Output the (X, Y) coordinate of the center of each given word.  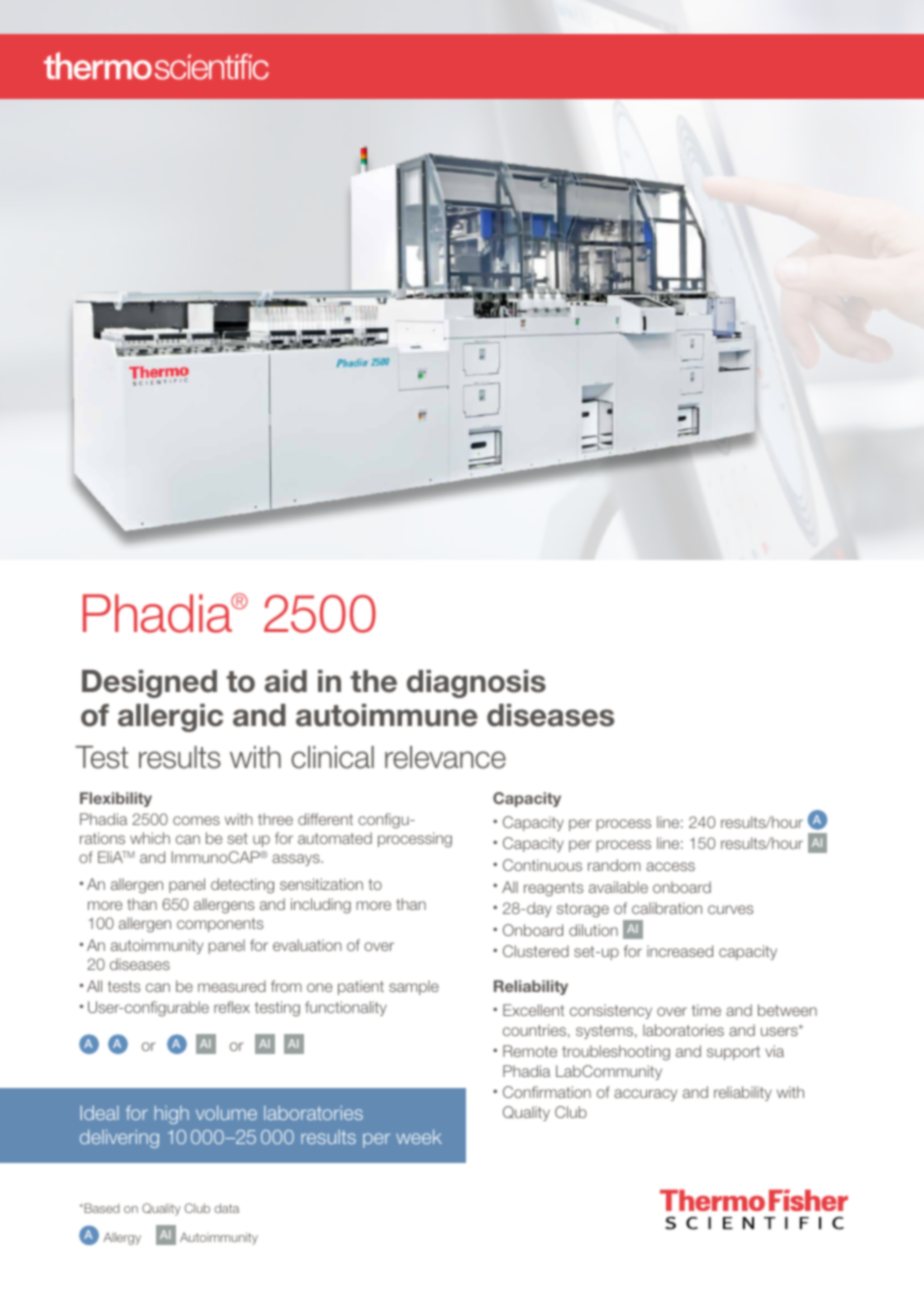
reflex (232, 1007)
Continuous (542, 865)
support (733, 1053)
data (227, 1208)
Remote (530, 1051)
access (670, 866)
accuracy (645, 1095)
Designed (149, 684)
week (419, 1137)
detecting (242, 886)
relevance (445, 757)
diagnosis (476, 684)
